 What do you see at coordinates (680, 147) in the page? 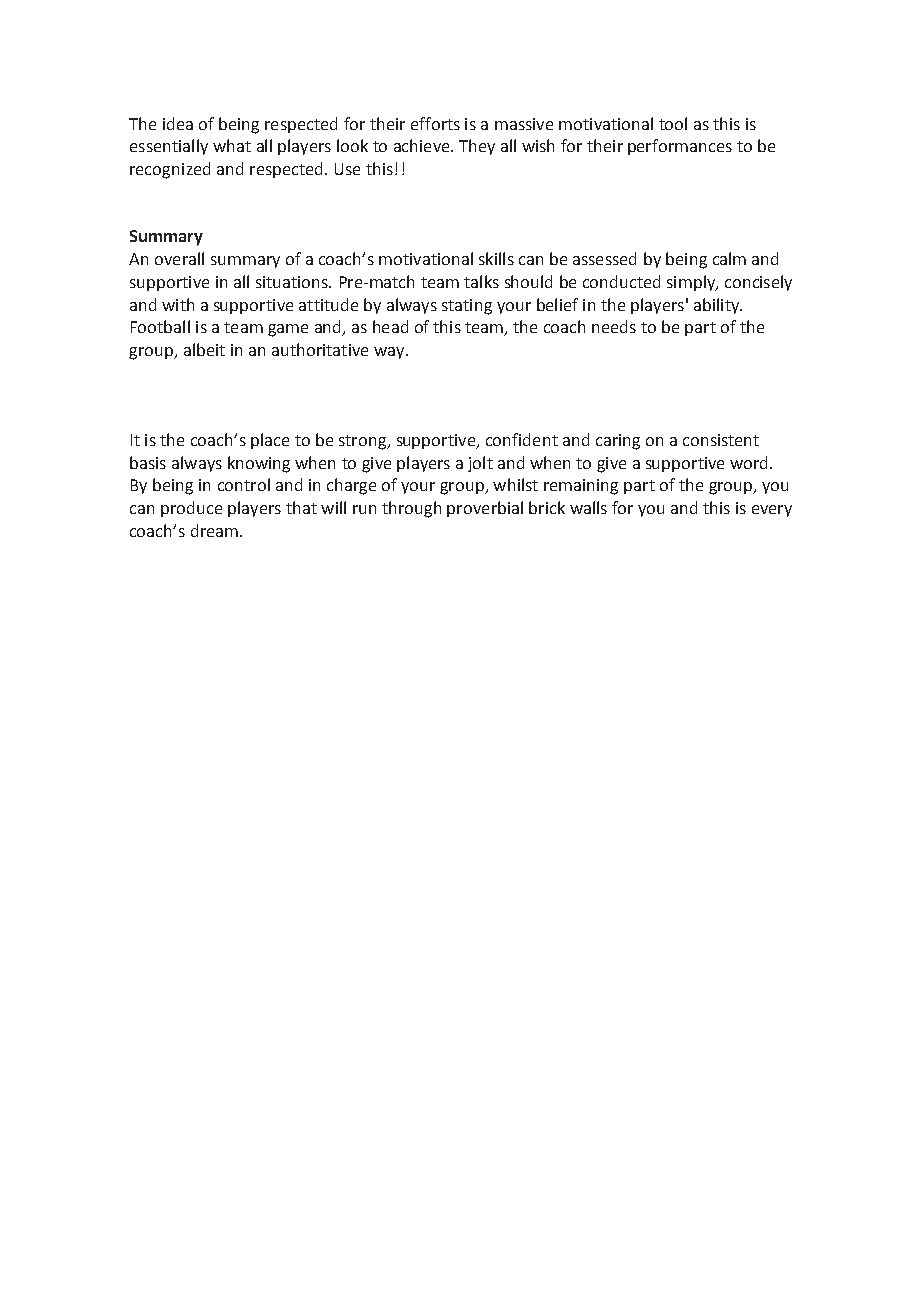
I see `performances` at bounding box center [680, 147].
